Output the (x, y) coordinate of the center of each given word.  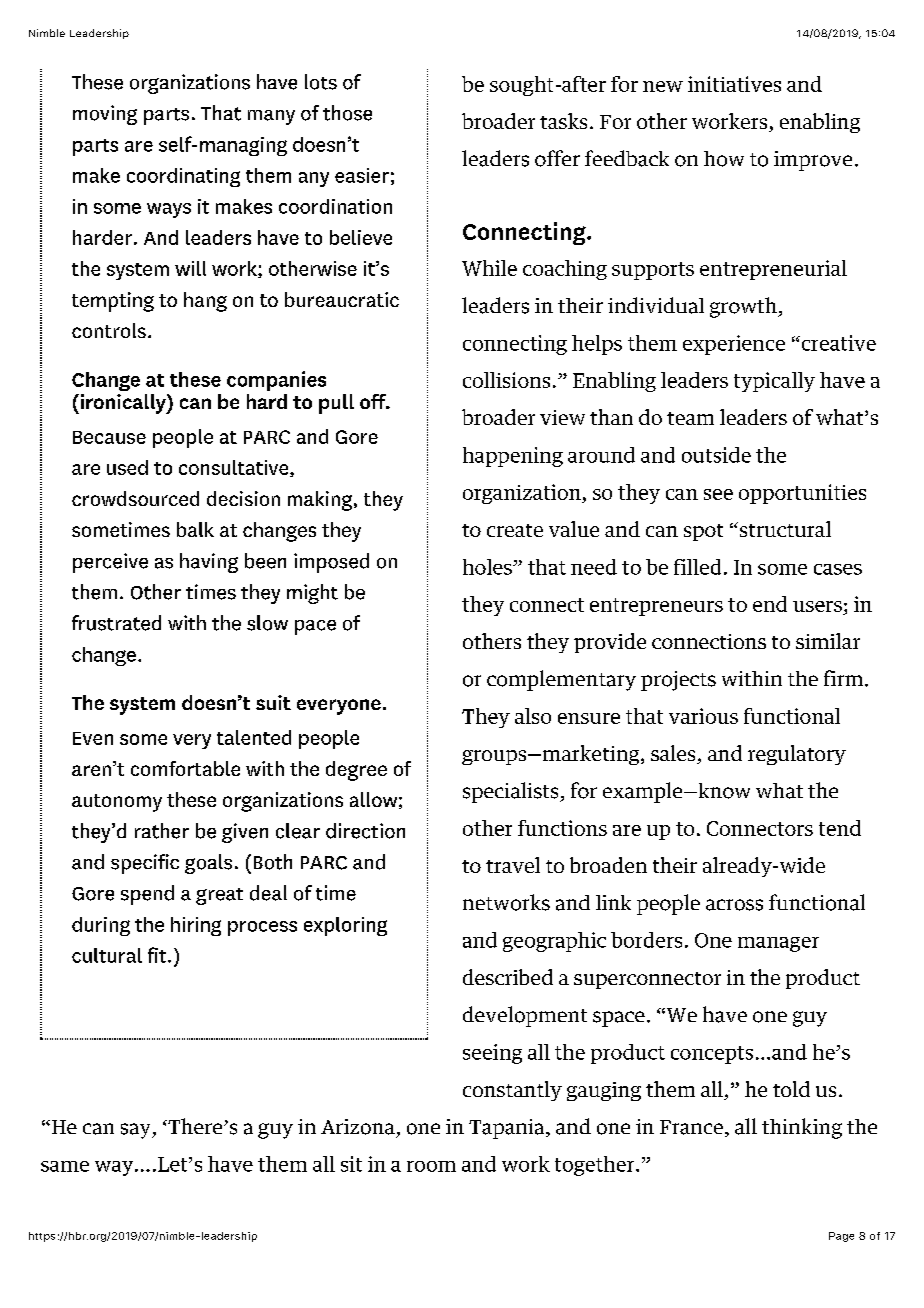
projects (678, 681)
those (347, 113)
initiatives (734, 84)
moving (105, 115)
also (533, 716)
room (431, 1166)
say (137, 1131)
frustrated (116, 623)
